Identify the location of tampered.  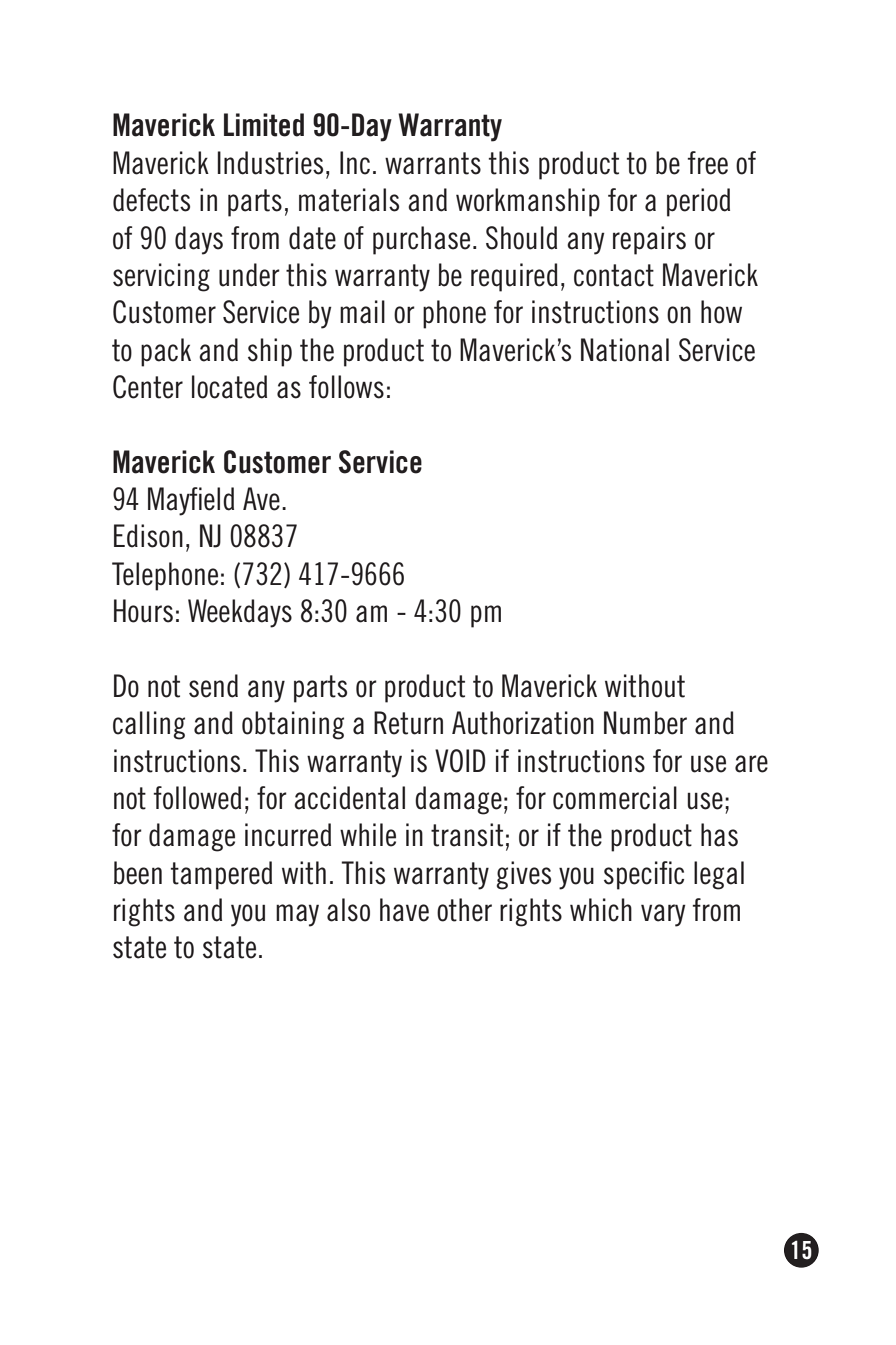
(221, 875).
